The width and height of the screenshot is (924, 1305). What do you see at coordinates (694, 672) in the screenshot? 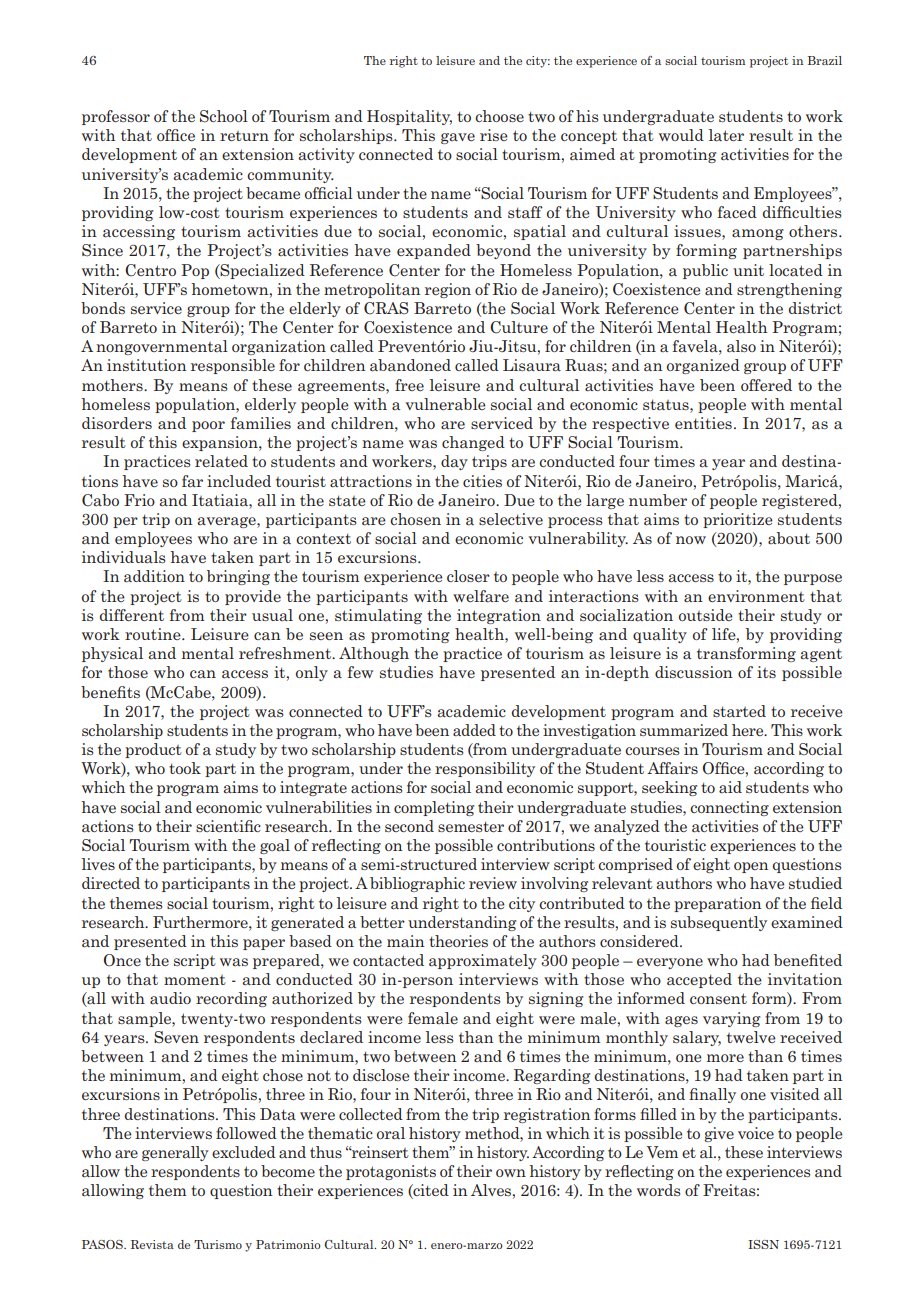
I see `discussion` at bounding box center [694, 672].
